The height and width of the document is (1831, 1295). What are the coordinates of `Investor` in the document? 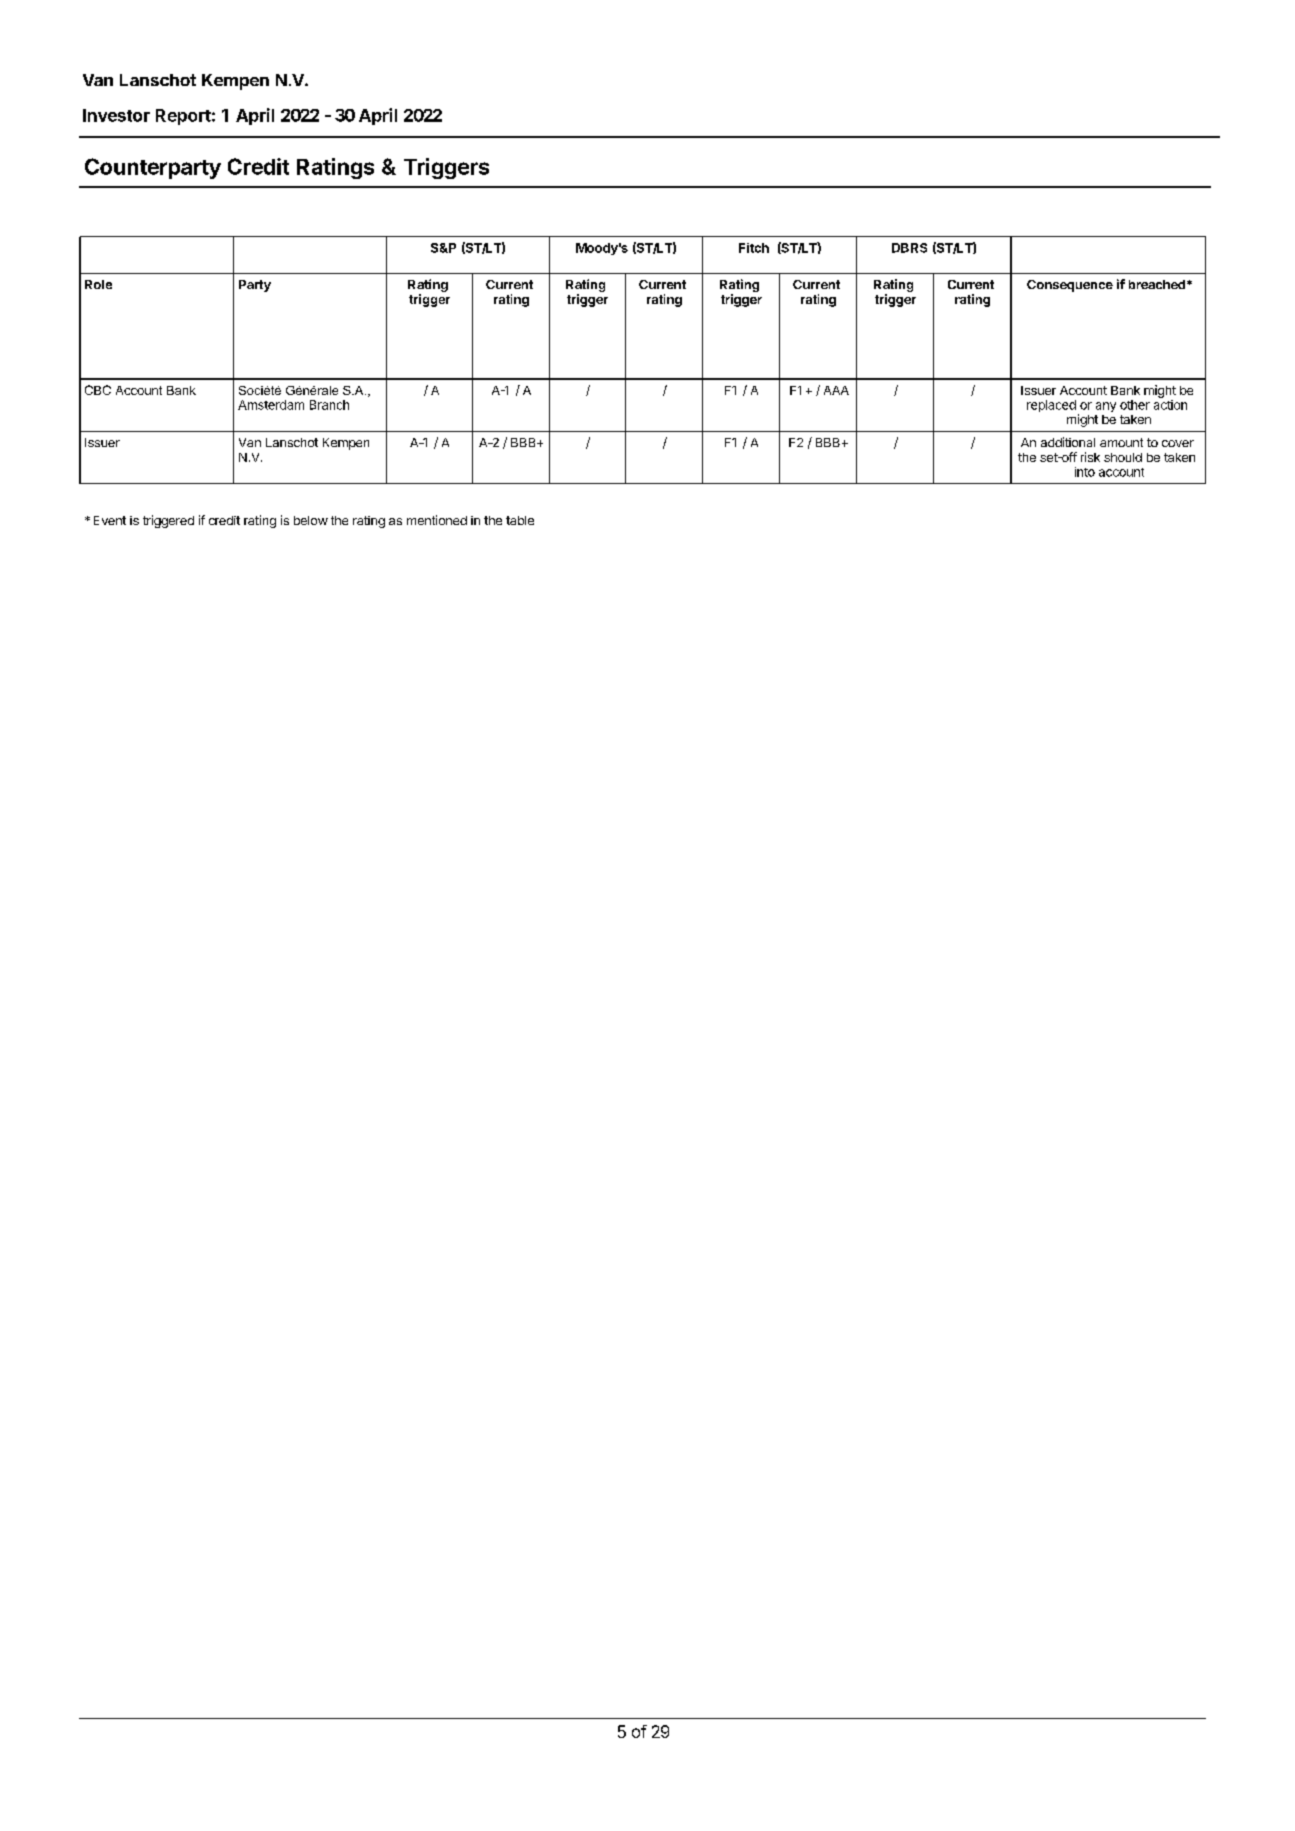 It's located at (116, 115).
